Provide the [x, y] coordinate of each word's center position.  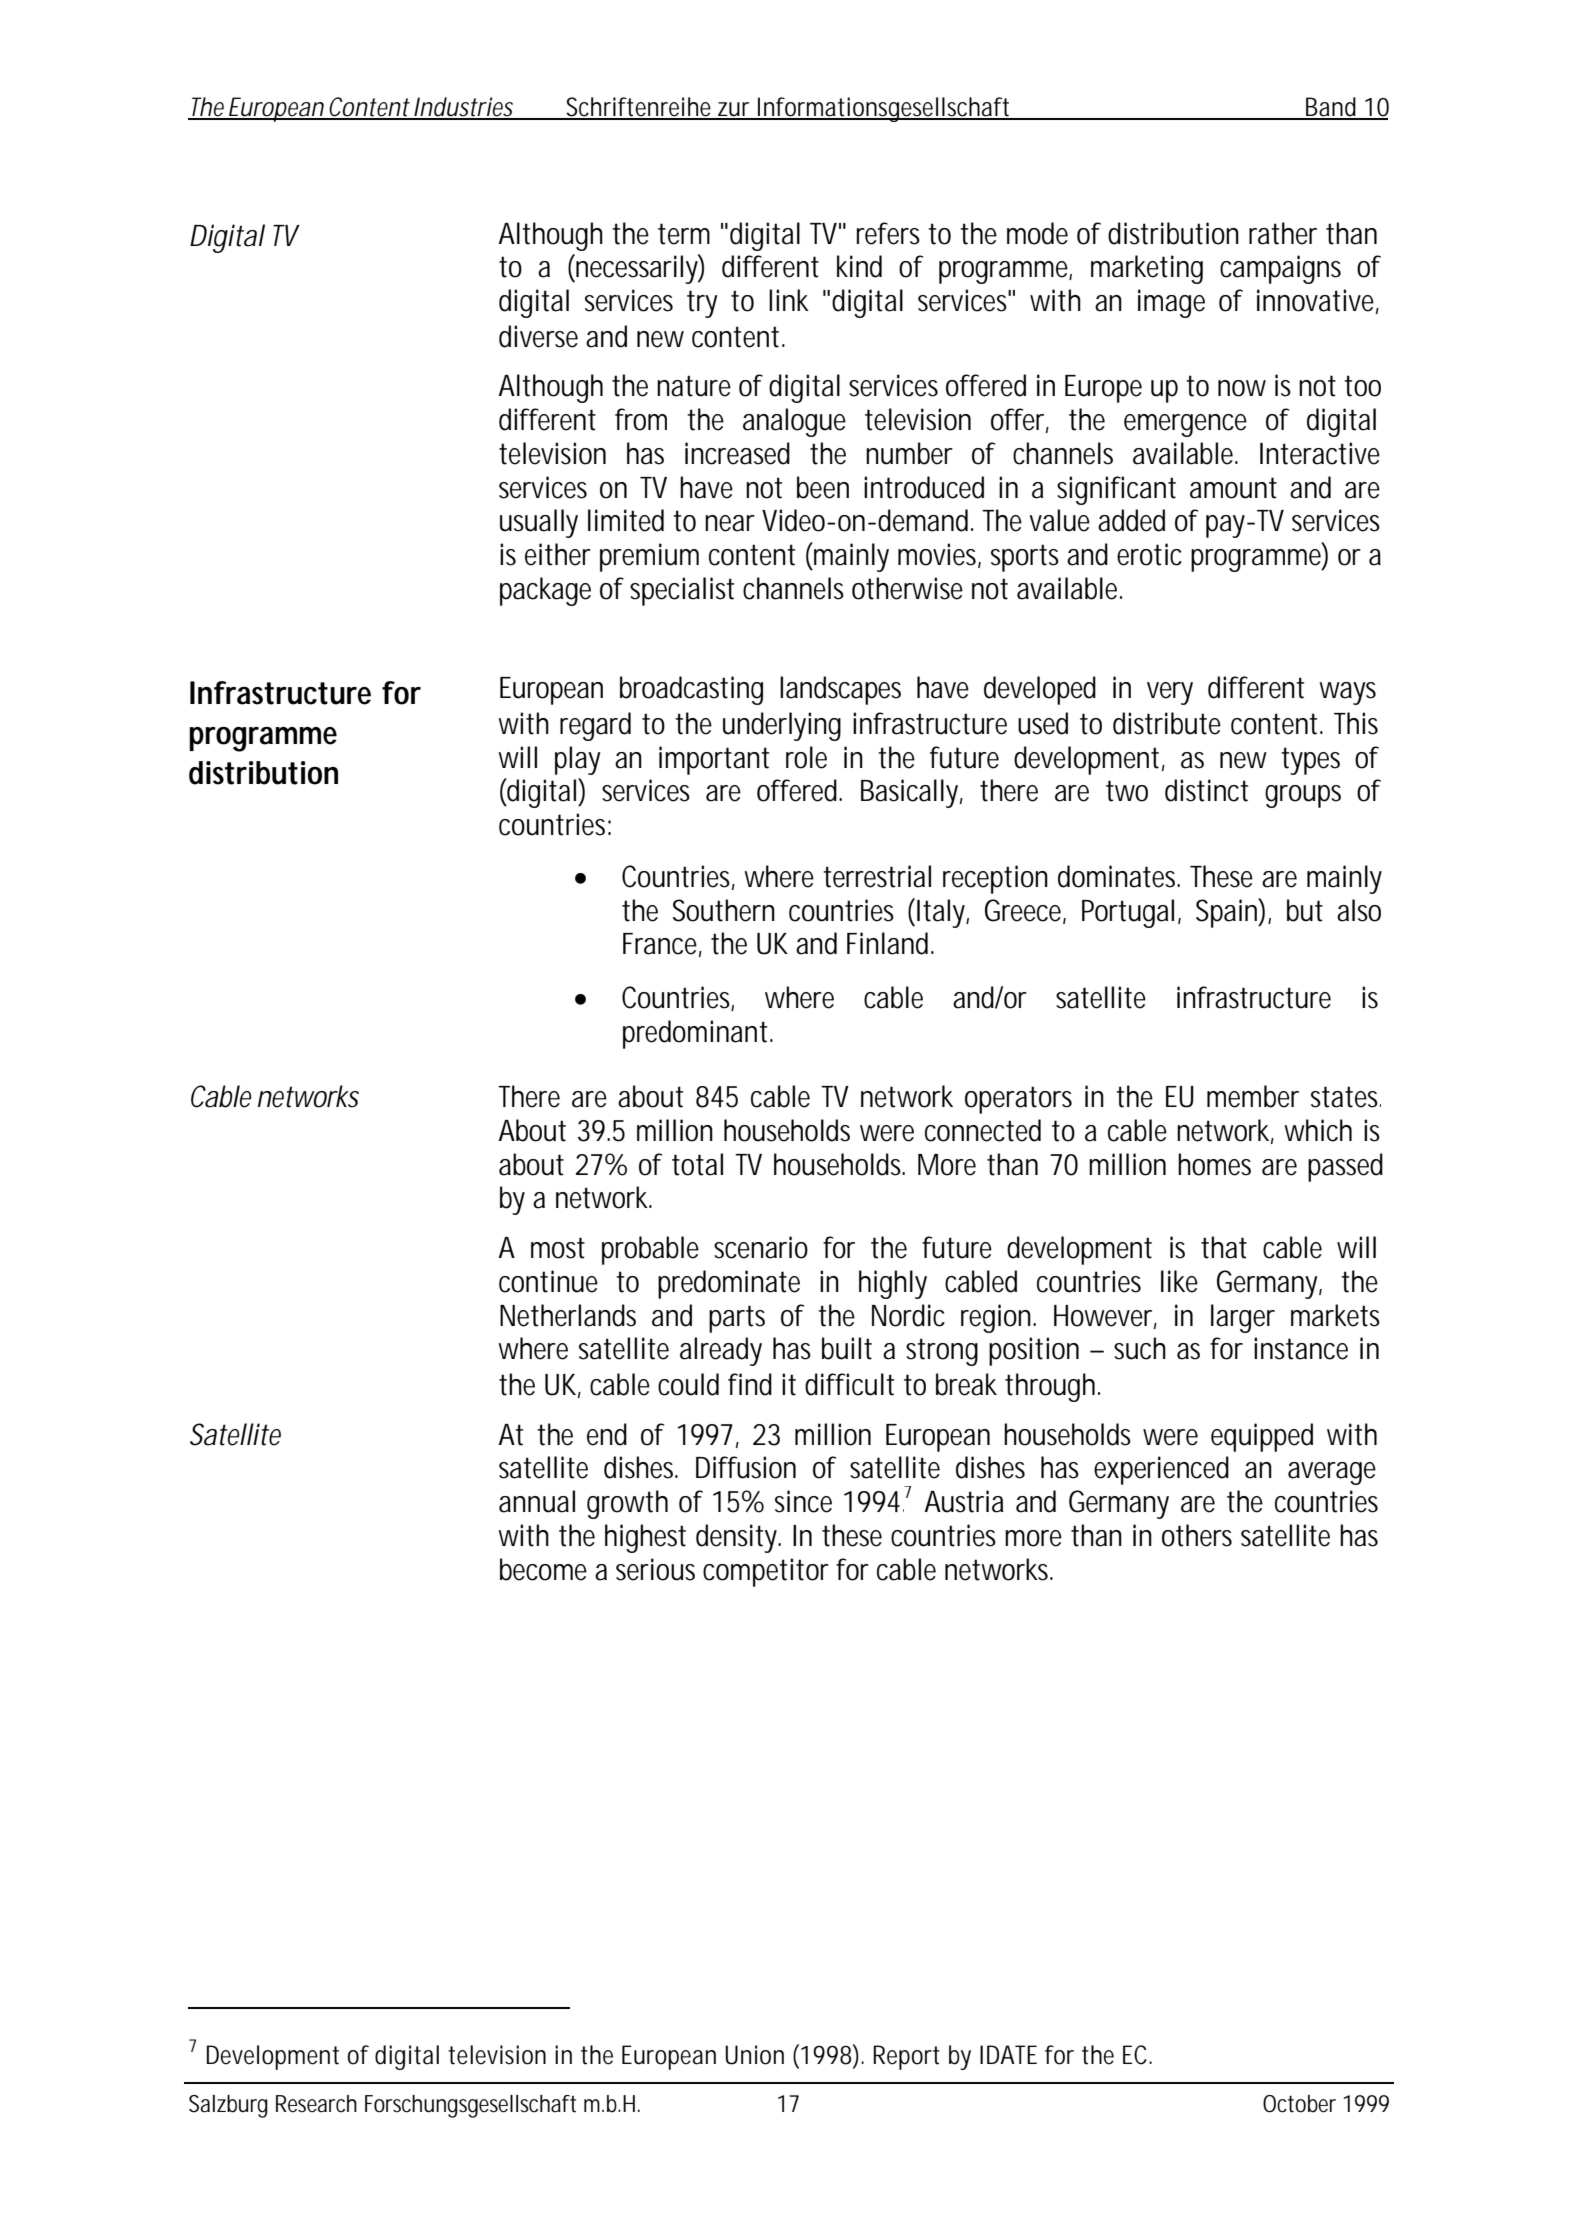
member [1253, 1096]
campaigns [1280, 269]
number [909, 453]
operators [1018, 1100]
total [697, 1164]
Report [906, 2057]
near [729, 523]
